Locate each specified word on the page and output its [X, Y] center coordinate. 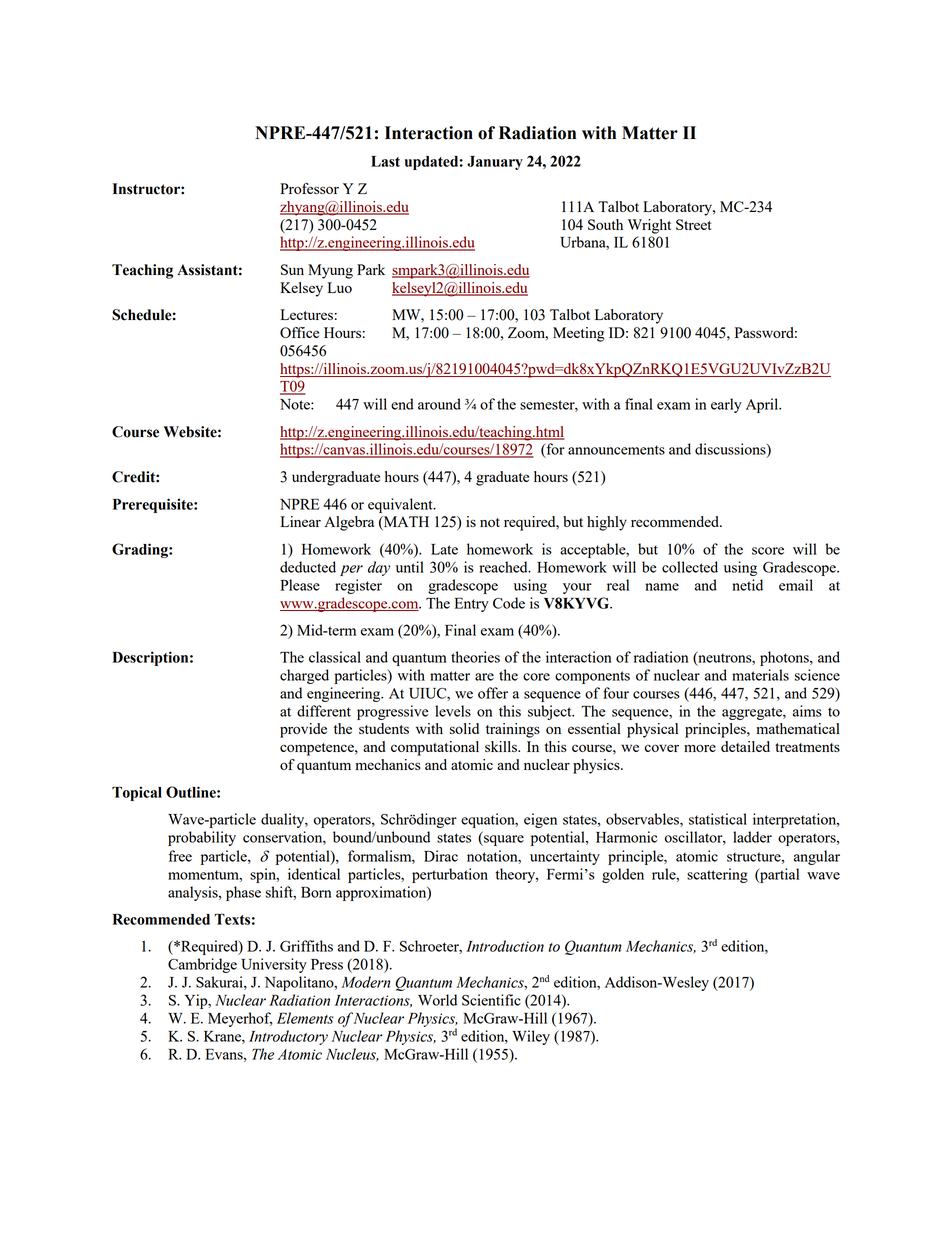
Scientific [491, 1000]
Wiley [531, 1037]
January [495, 163]
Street [693, 224]
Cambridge [202, 965]
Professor [309, 188]
